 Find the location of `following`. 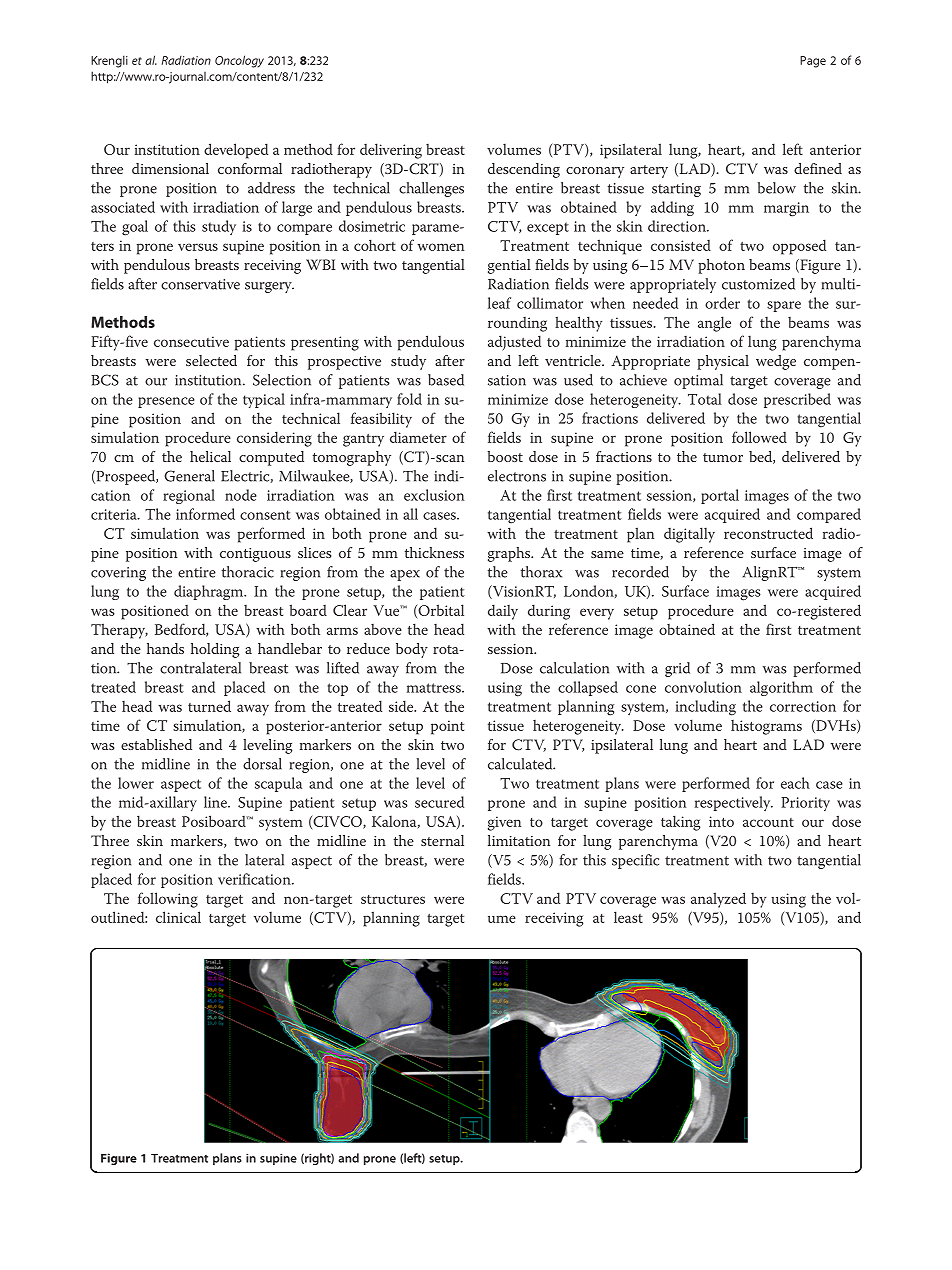

following is located at coordinates (168, 900).
